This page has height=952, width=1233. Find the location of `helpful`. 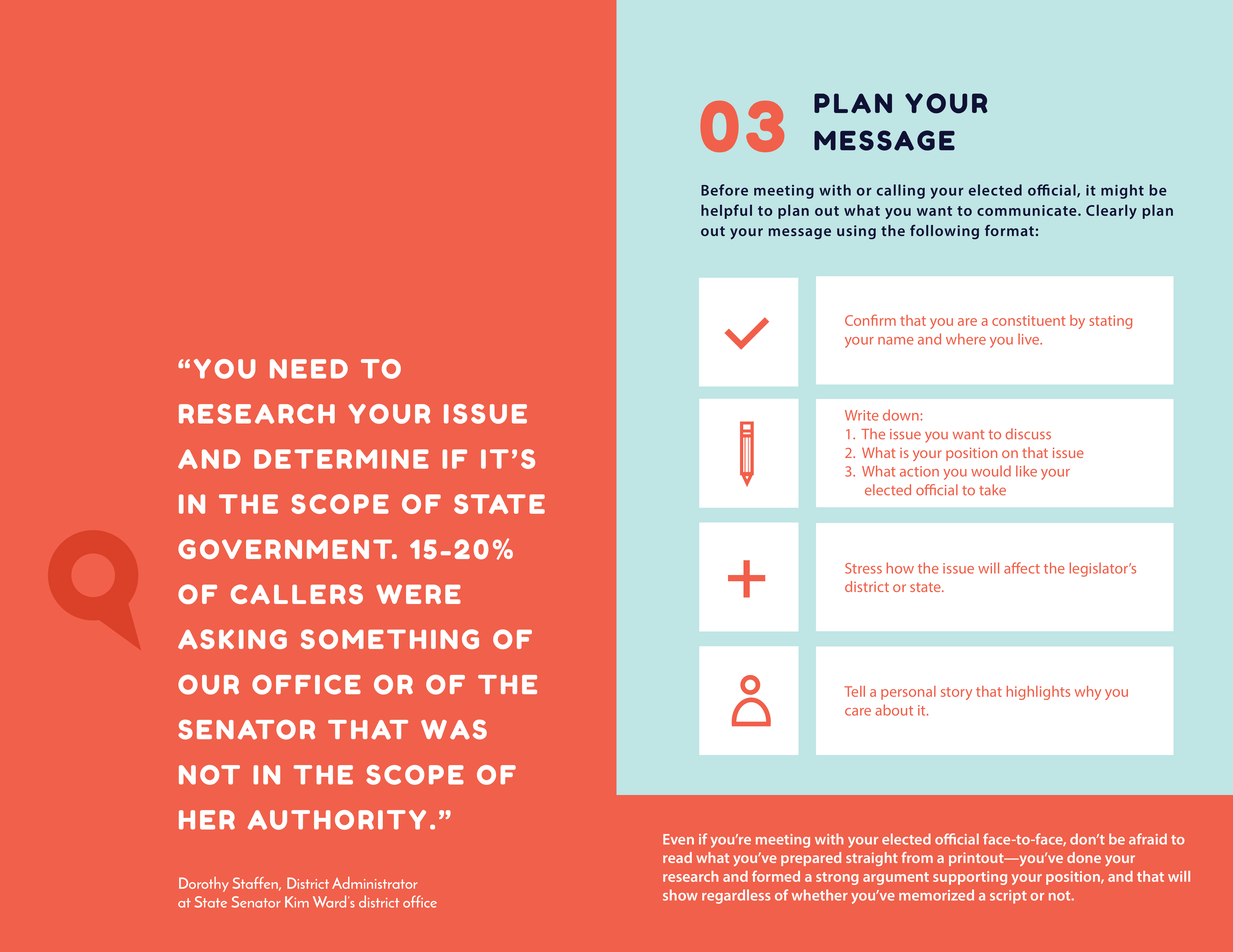

helpful is located at coordinates (726, 211).
